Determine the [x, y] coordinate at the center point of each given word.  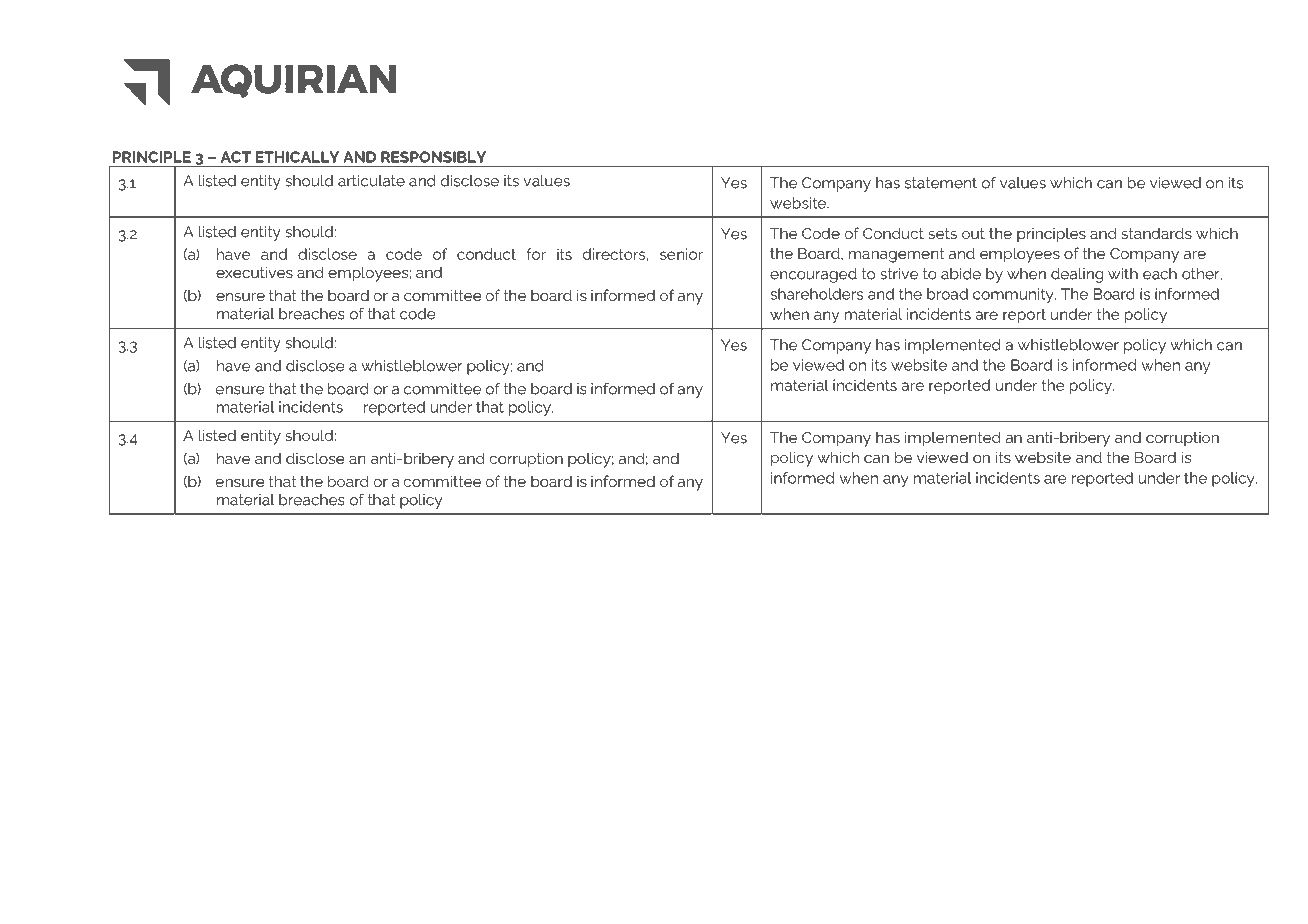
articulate [371, 181]
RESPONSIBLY [433, 157]
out [973, 233]
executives [254, 272]
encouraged [813, 275]
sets [942, 233]
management [896, 255]
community [1014, 295]
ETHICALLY [297, 157]
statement [941, 183]
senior [681, 254]
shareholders [816, 294]
